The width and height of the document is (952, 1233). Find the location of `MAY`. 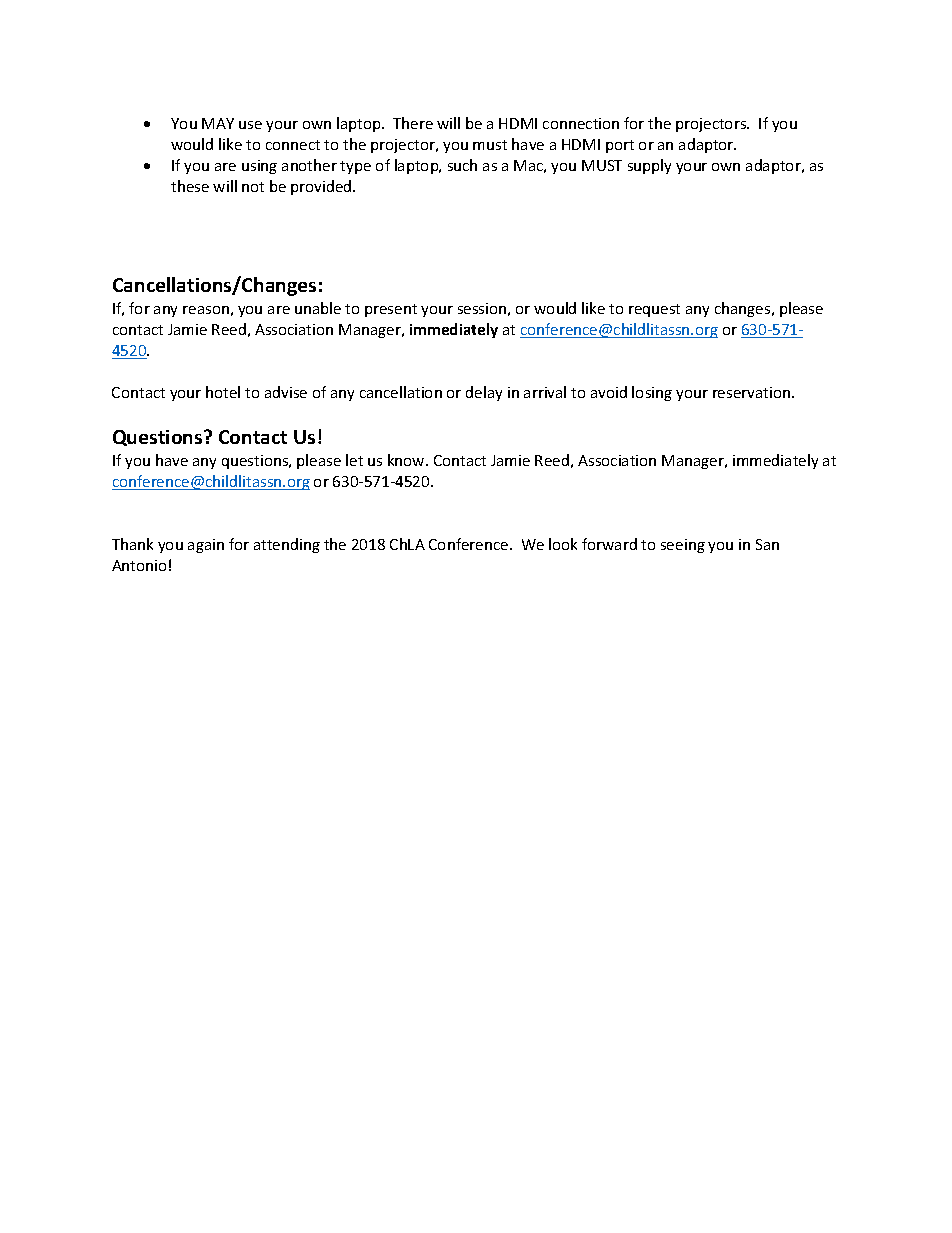

MAY is located at coordinates (218, 123).
